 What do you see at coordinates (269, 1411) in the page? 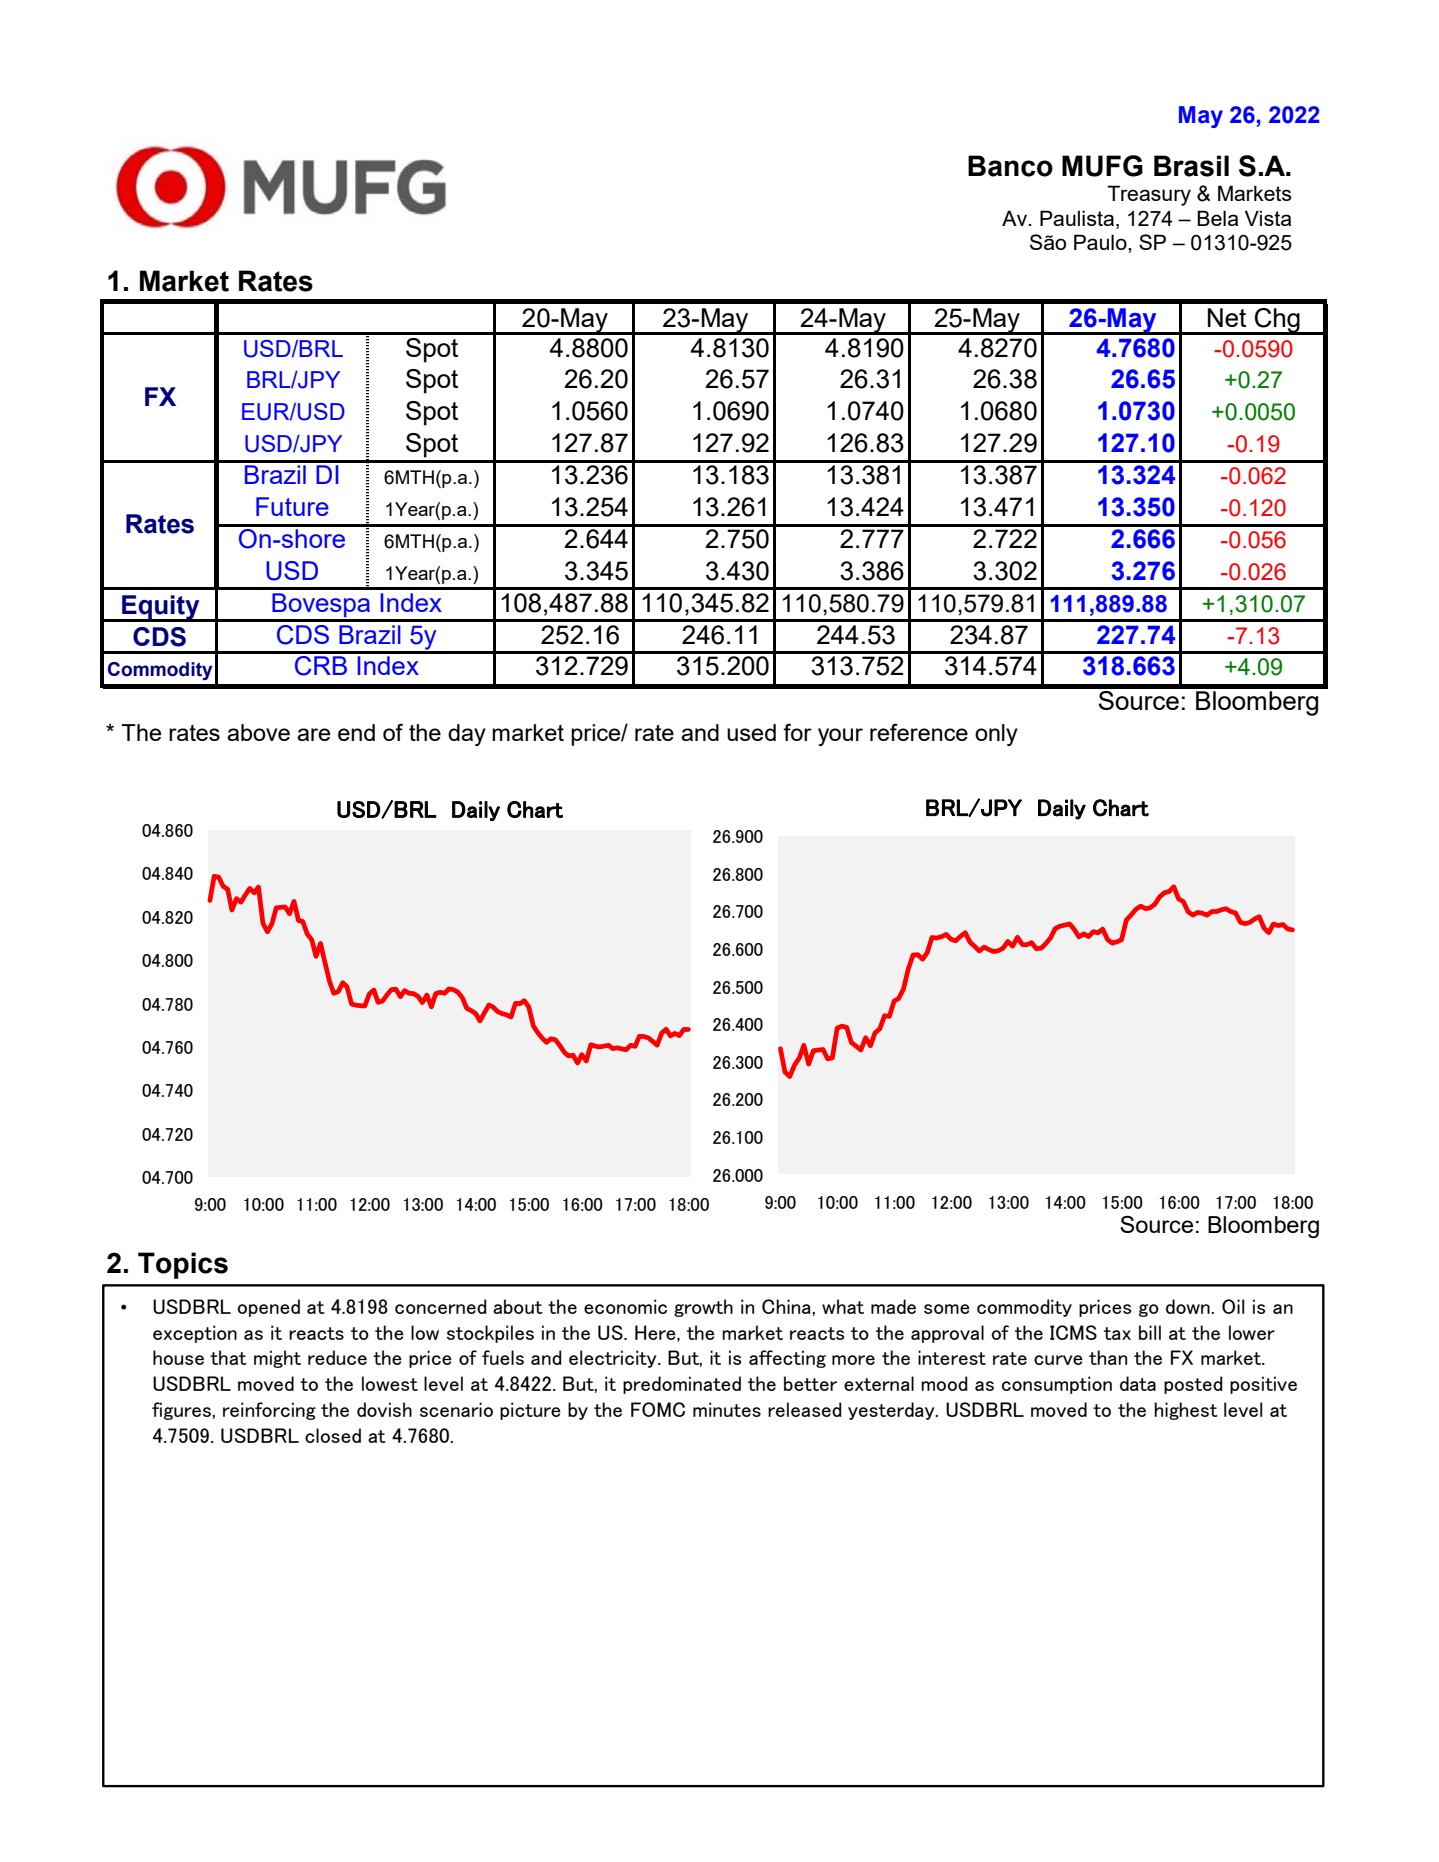
I see `reinforcing` at bounding box center [269, 1411].
